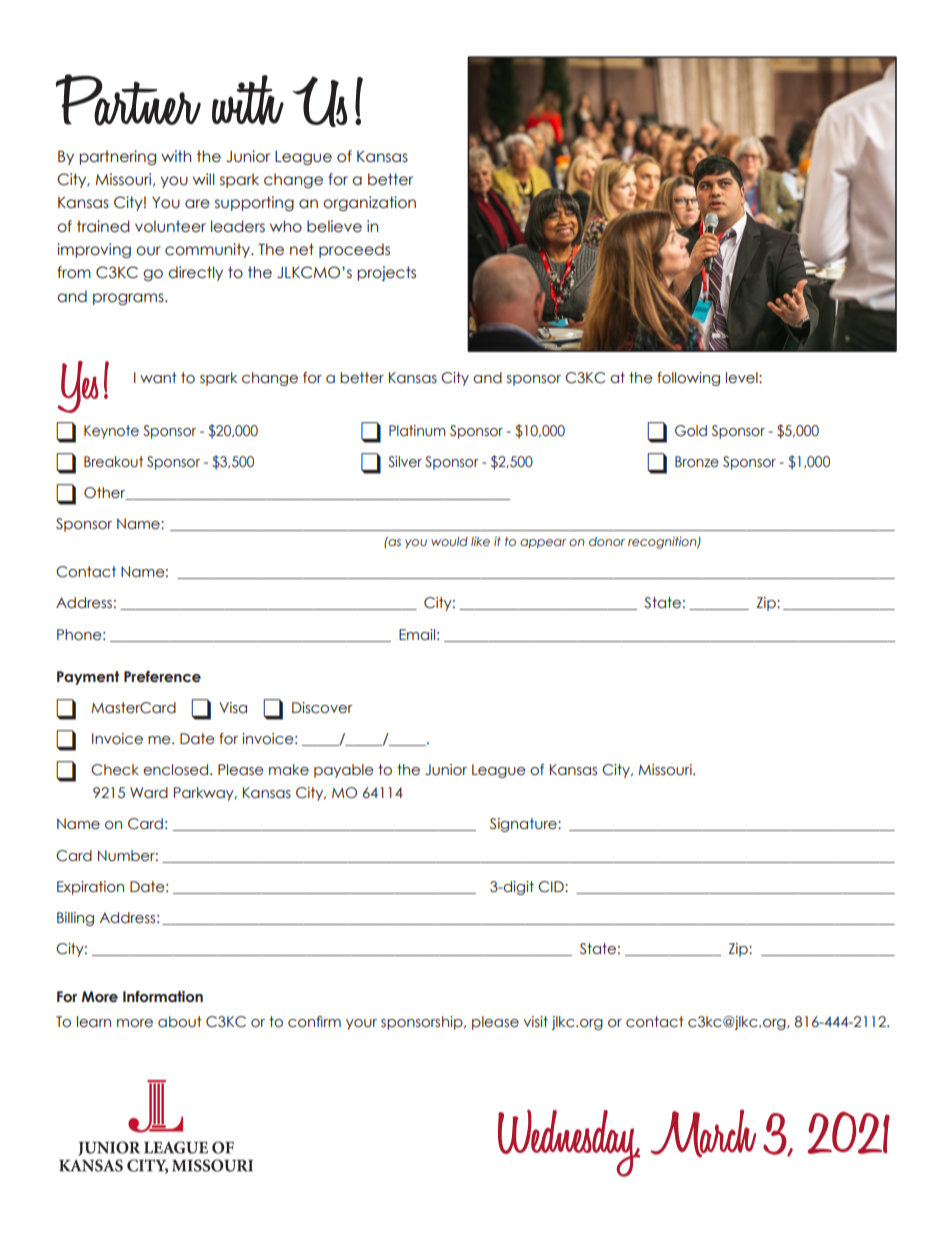 This document has height=1233, width=952. Describe the element at coordinates (361, 1024) in the document. I see `your` at that location.
